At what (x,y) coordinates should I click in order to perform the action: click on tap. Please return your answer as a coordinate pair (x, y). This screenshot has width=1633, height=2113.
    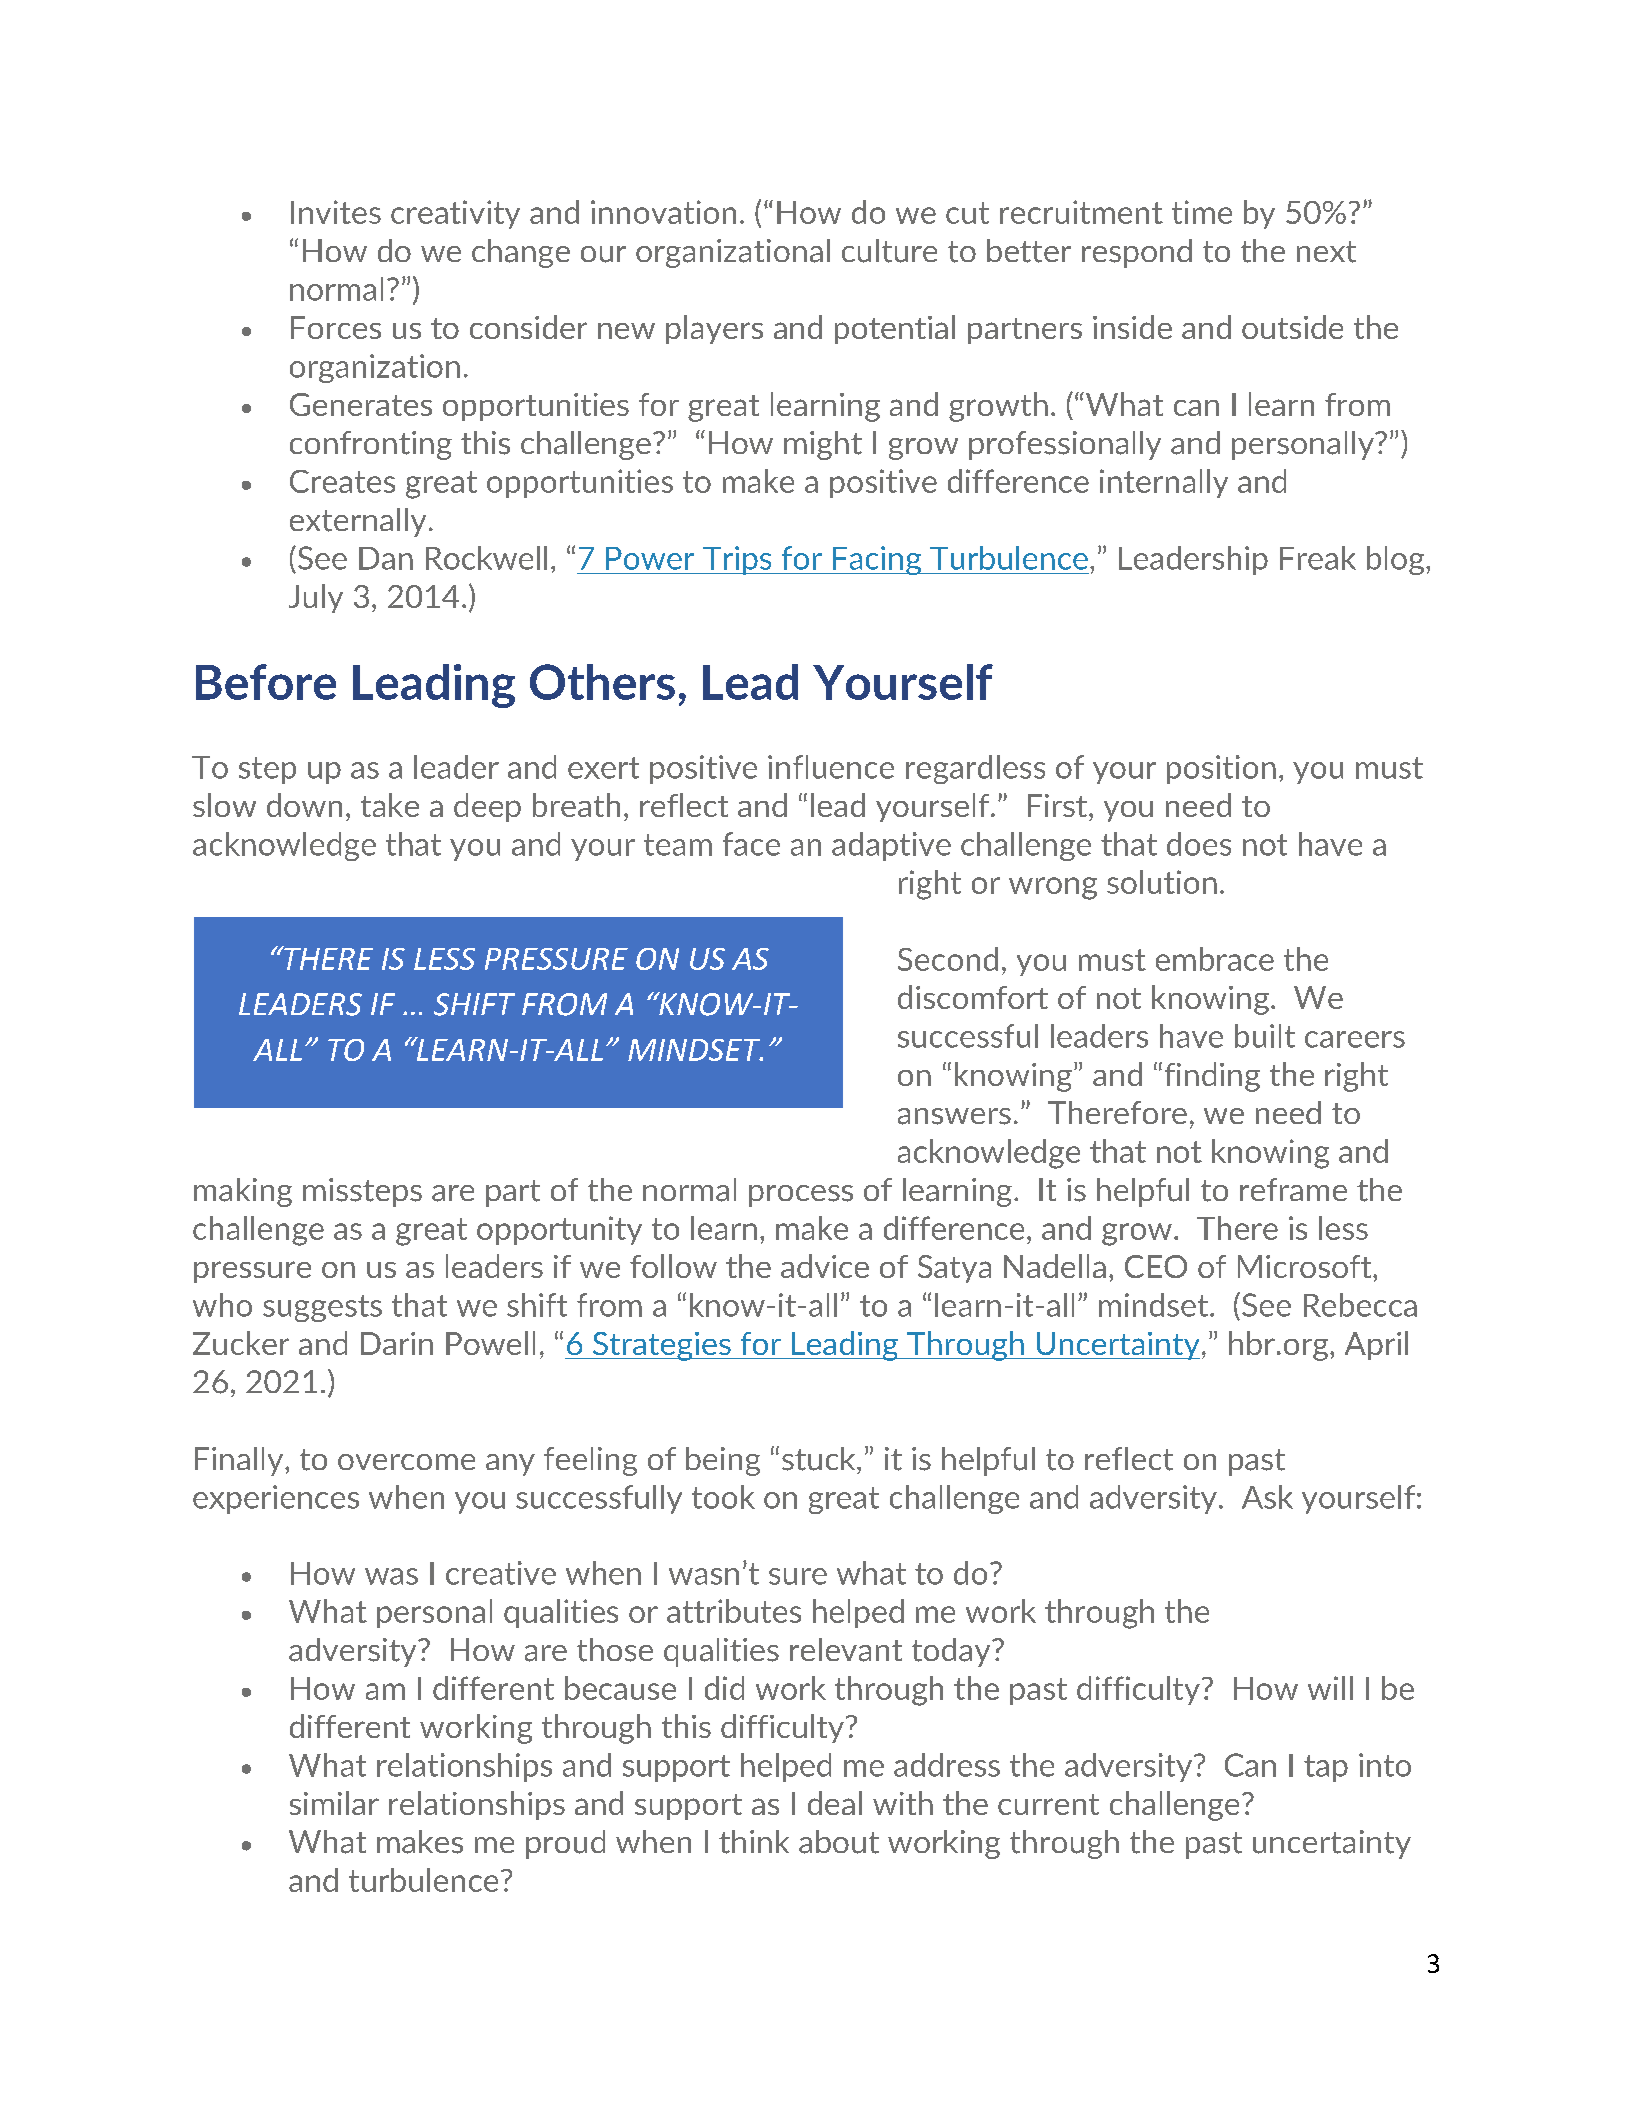
    Looking at the image, I should click on (1326, 1768).
